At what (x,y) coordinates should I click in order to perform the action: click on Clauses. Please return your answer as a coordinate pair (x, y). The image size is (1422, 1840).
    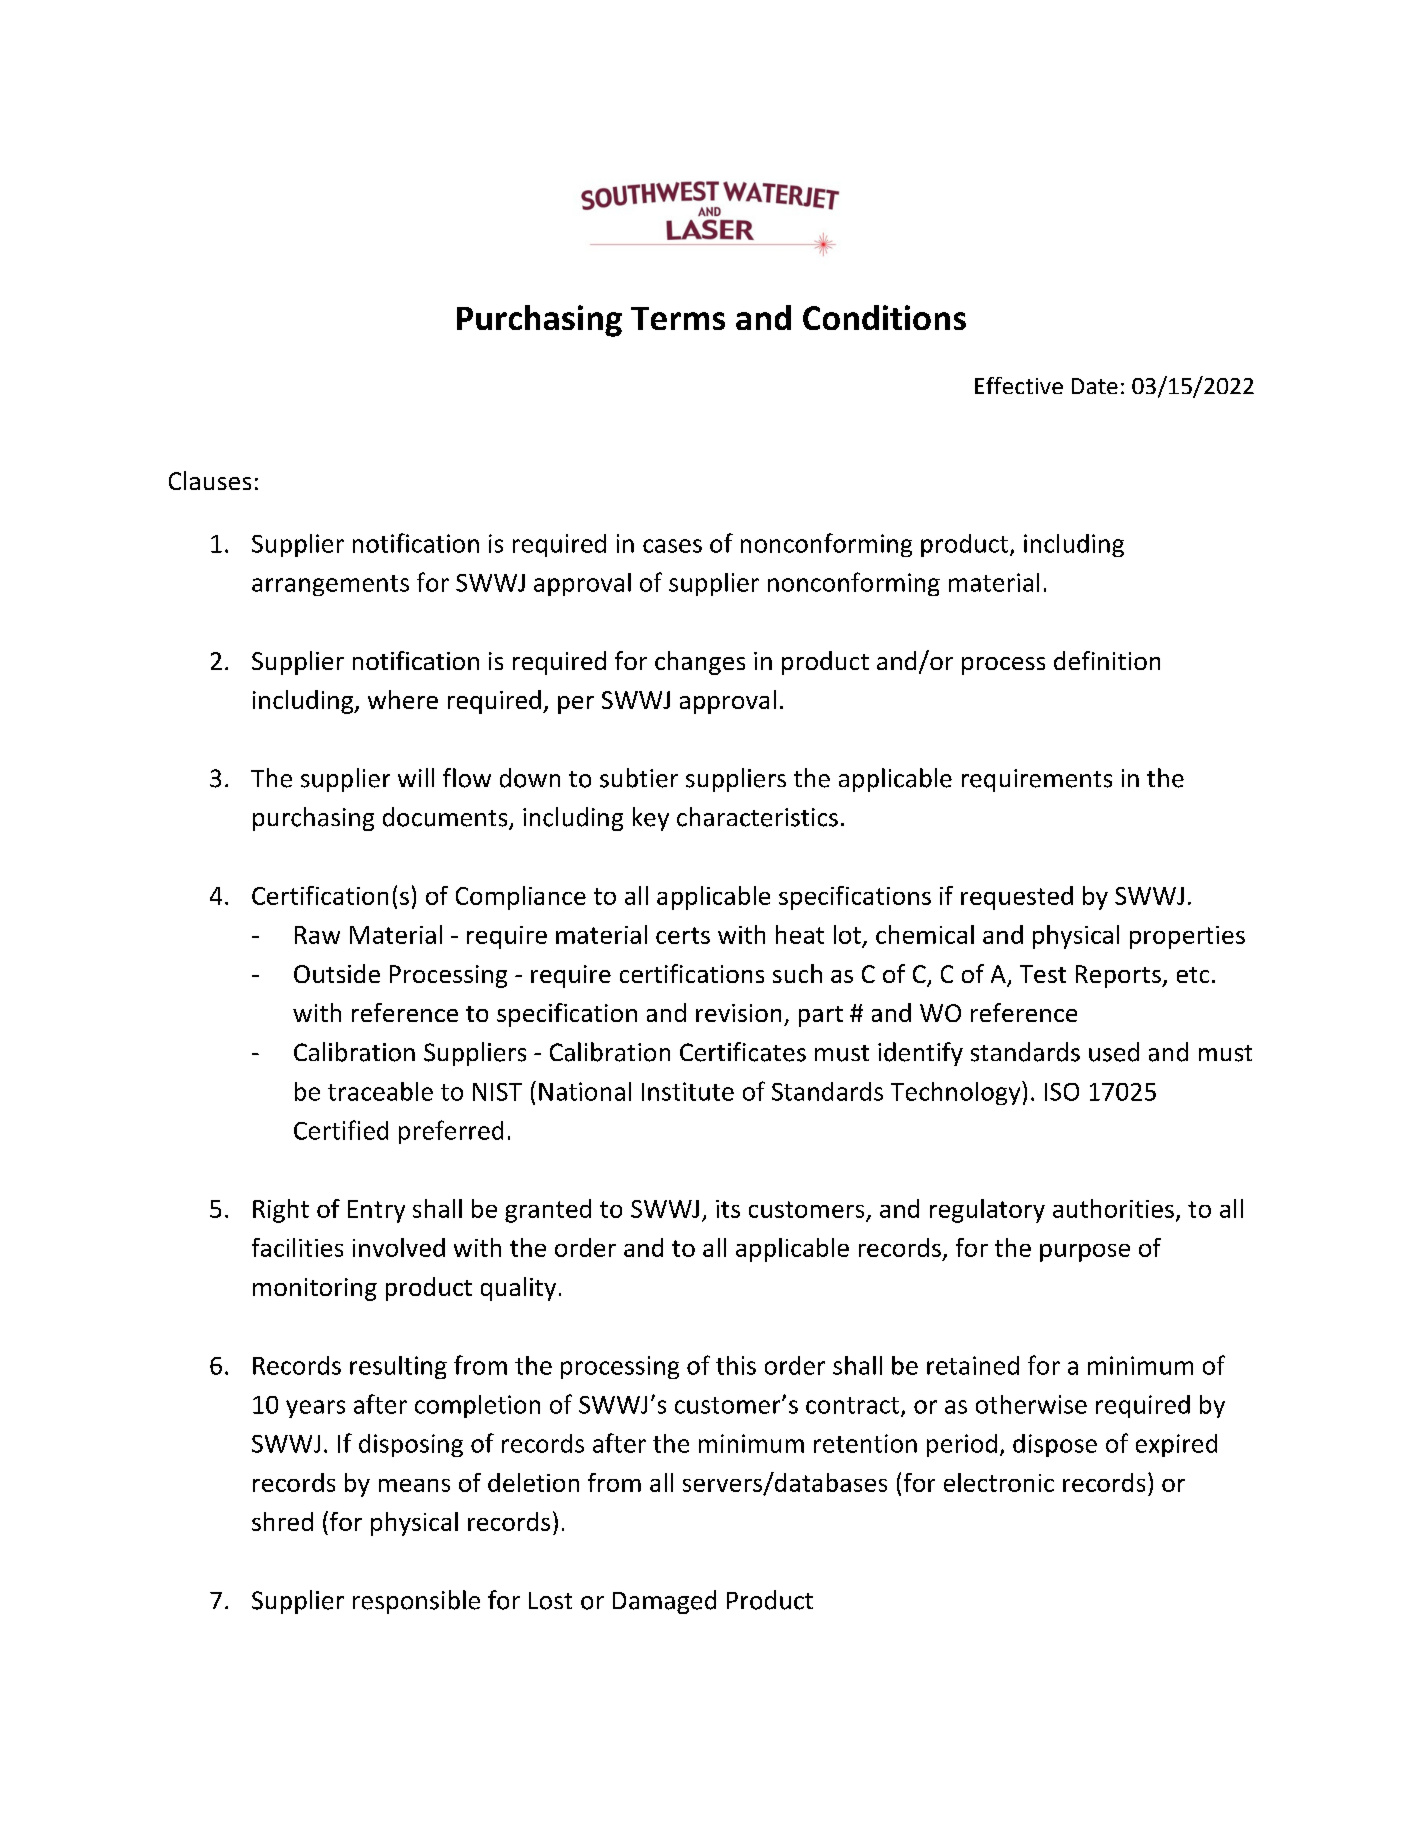
    Looking at the image, I should click on (210, 480).
